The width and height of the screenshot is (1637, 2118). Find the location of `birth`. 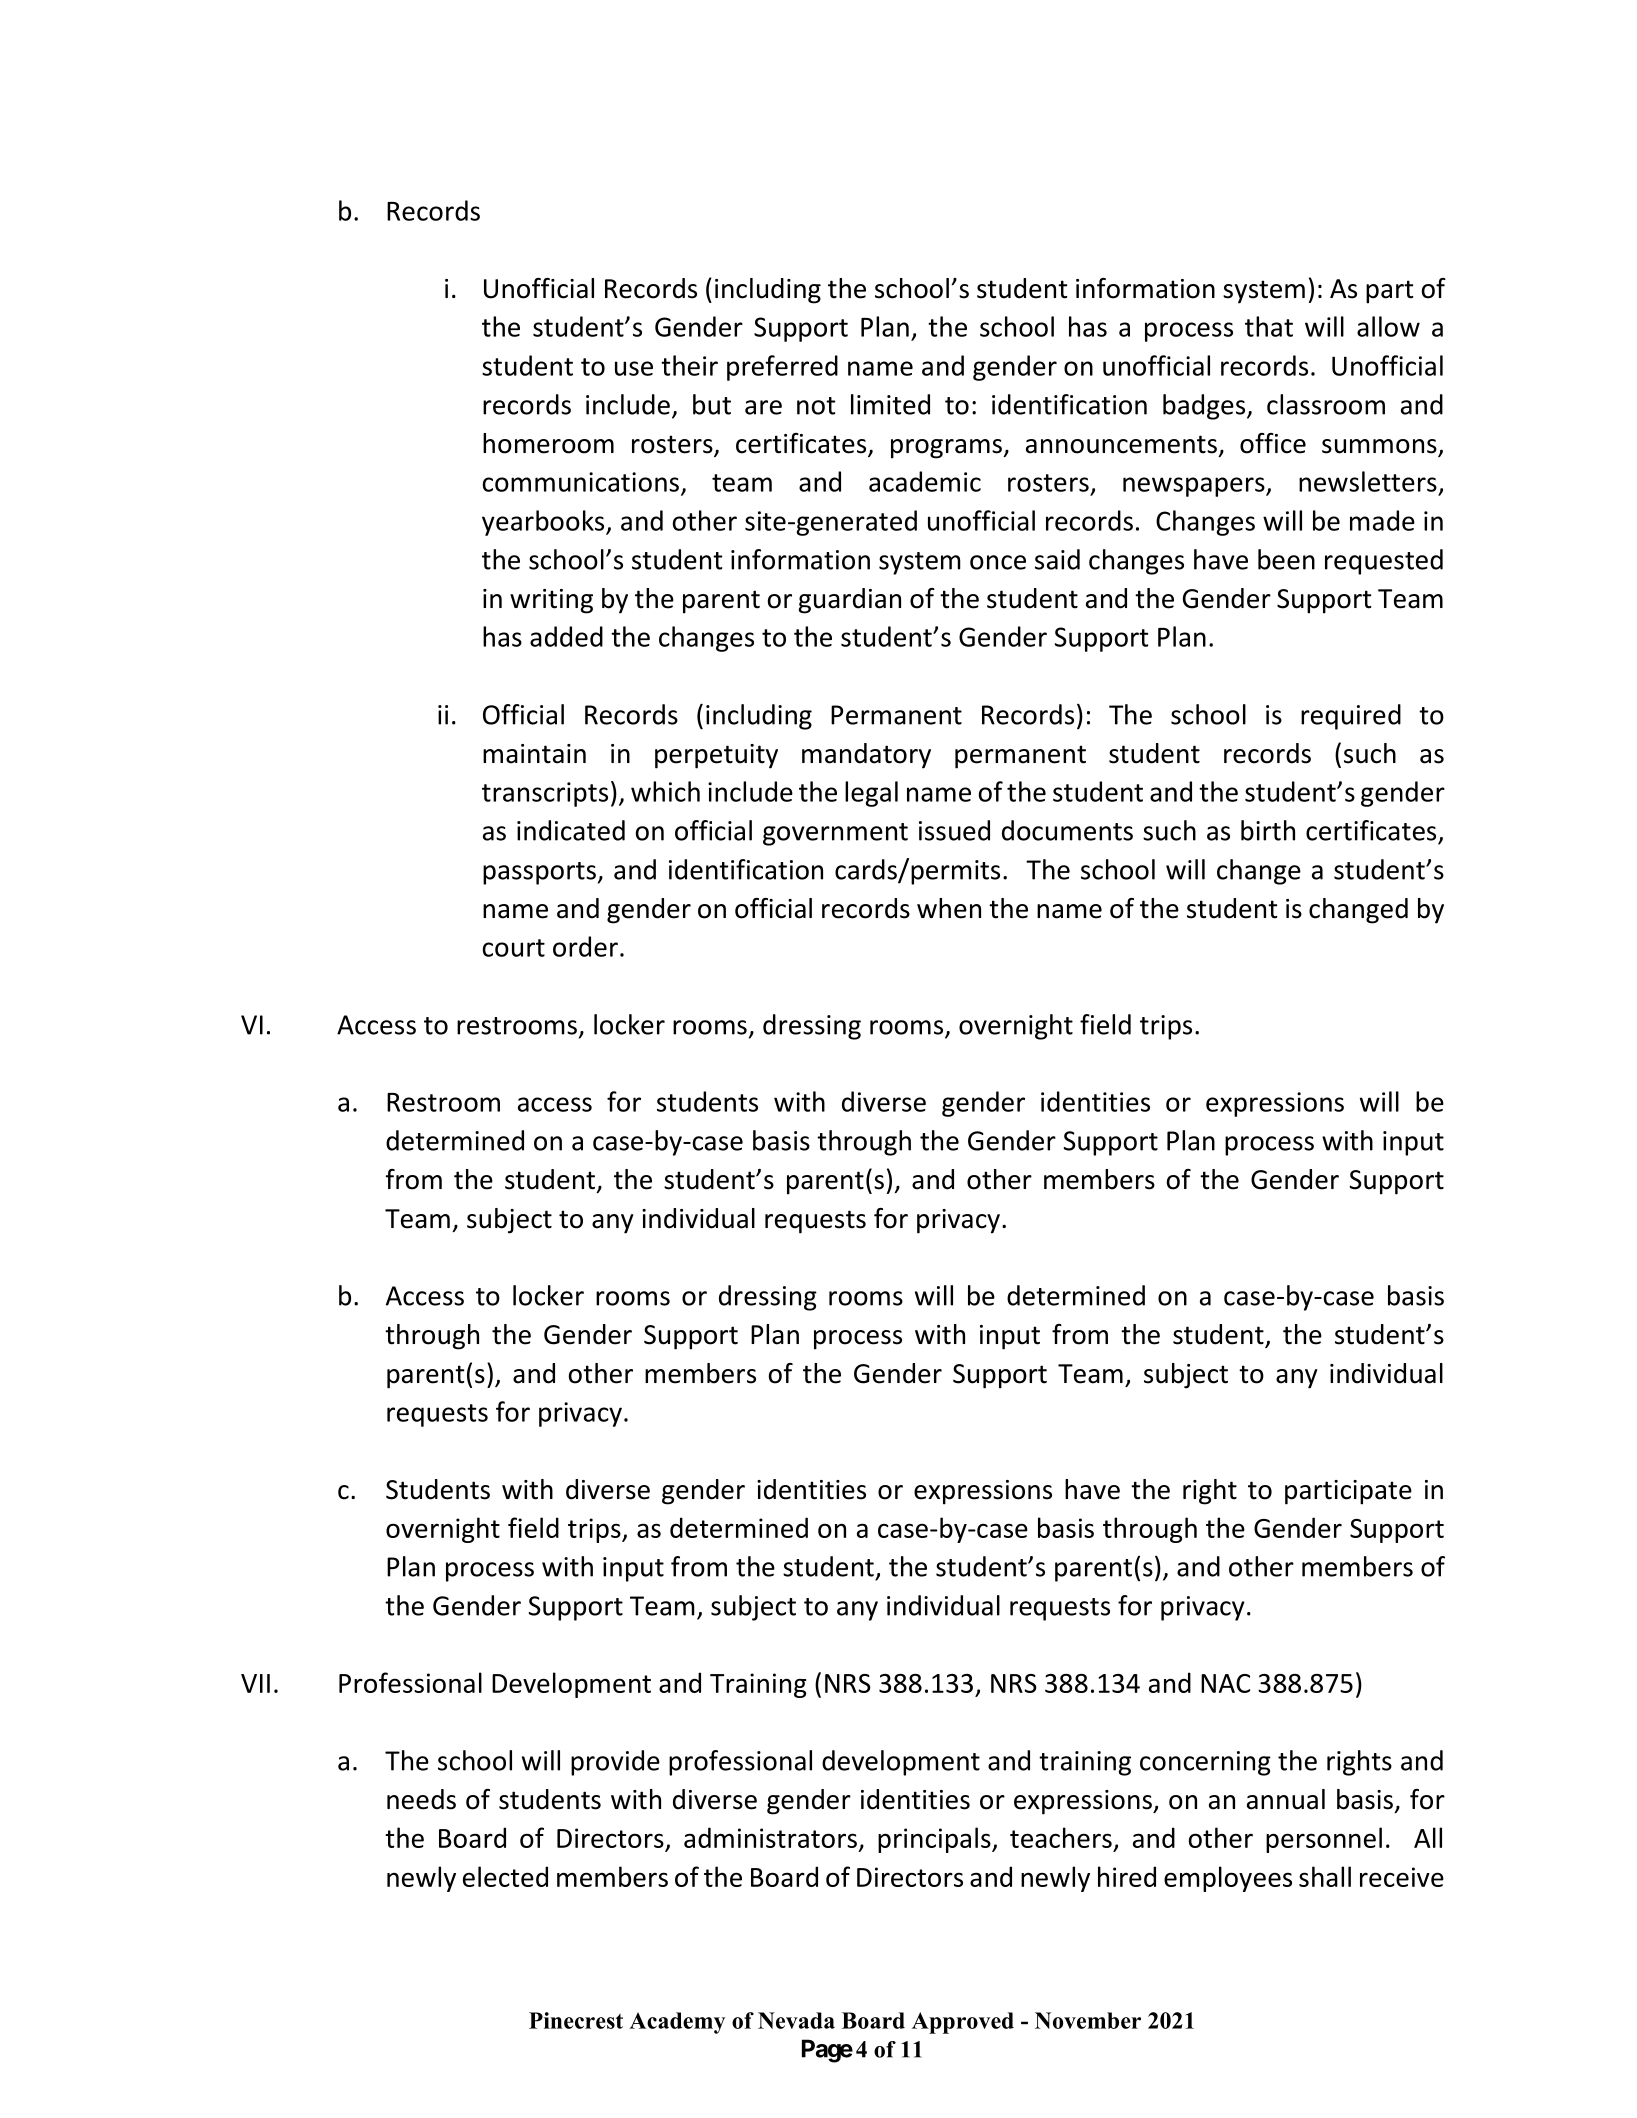

birth is located at coordinates (1268, 830).
